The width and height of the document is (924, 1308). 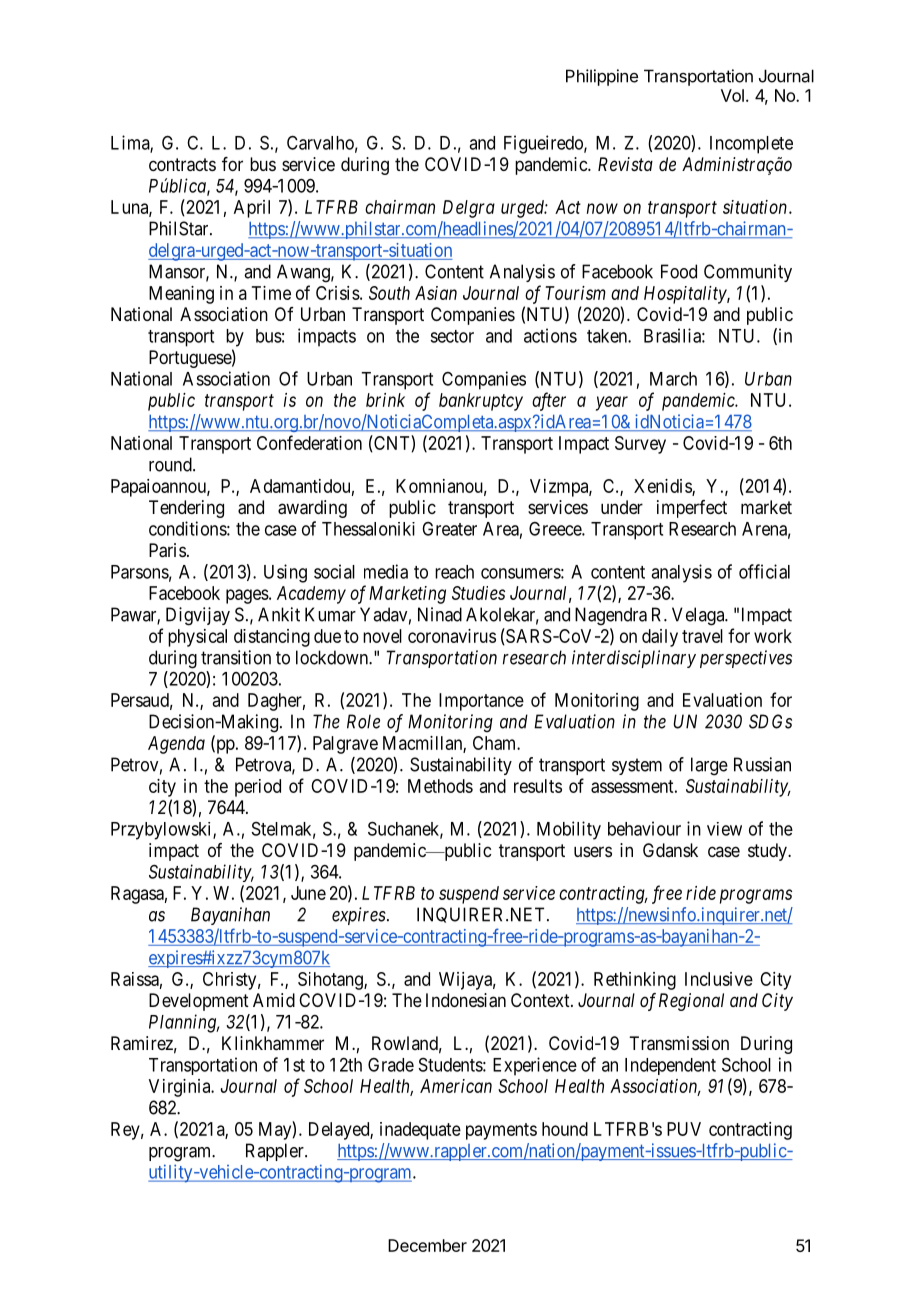 What do you see at coordinates (602, 77) in the document?
I see `Philippine` at bounding box center [602, 77].
